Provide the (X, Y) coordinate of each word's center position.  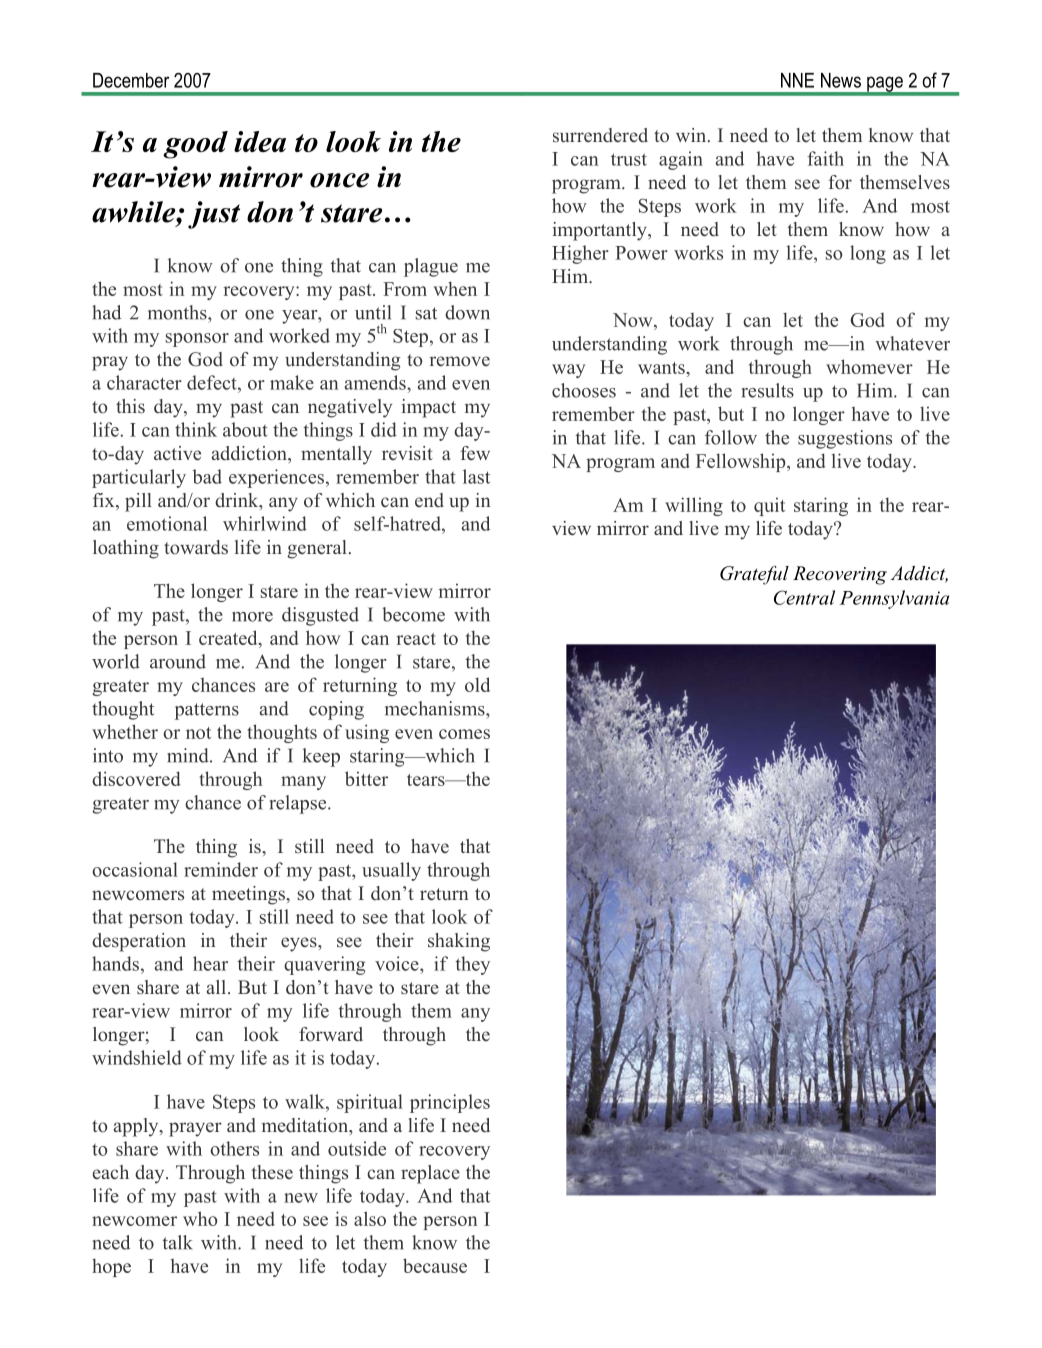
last (476, 476)
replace (430, 1174)
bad (207, 476)
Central (804, 597)
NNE (797, 80)
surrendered (600, 135)
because (435, 1265)
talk (177, 1242)
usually (391, 871)
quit (769, 506)
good (195, 145)
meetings (249, 895)
